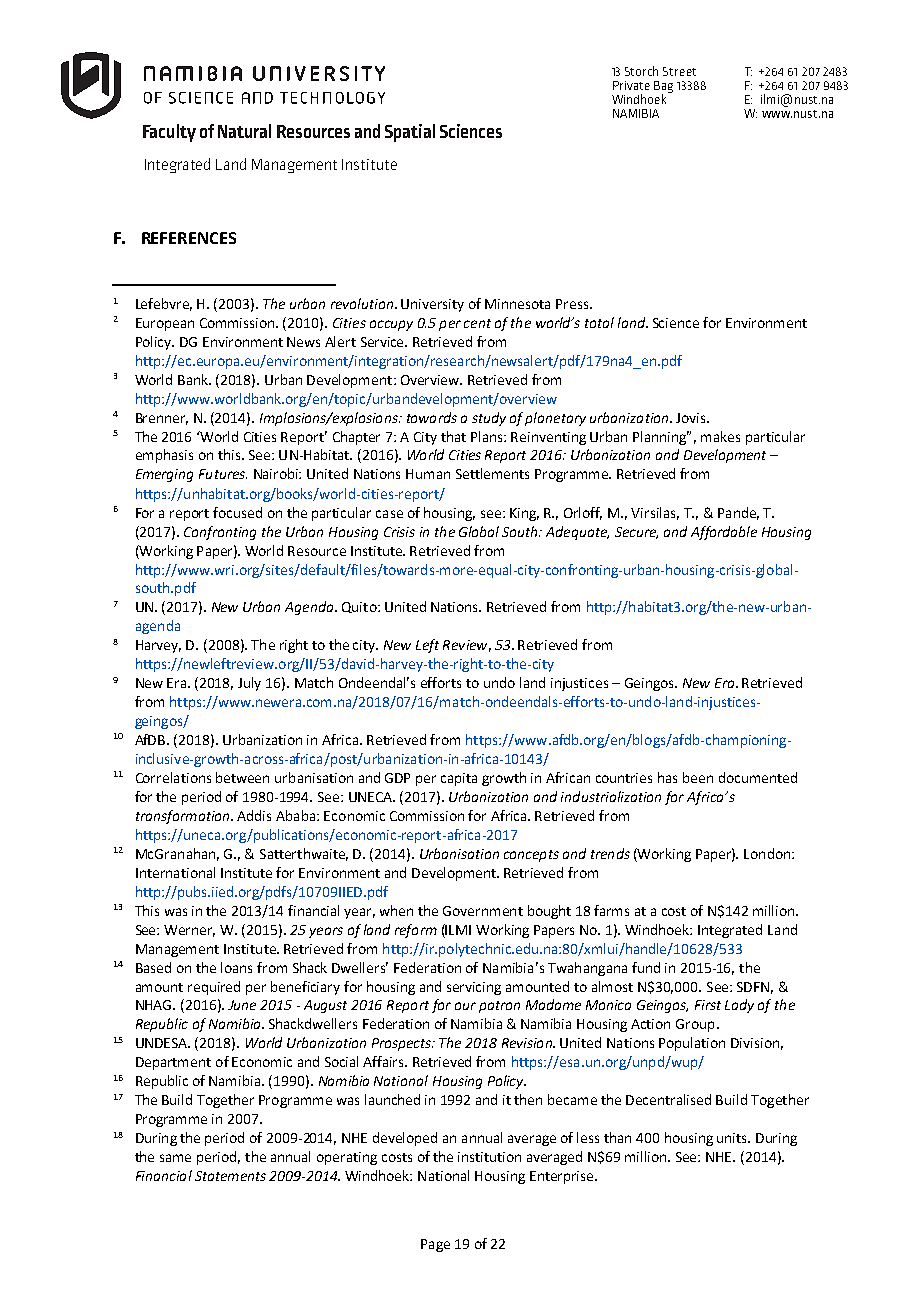 The image size is (924, 1308). What do you see at coordinates (663, 88) in the document?
I see `Bag` at bounding box center [663, 88].
